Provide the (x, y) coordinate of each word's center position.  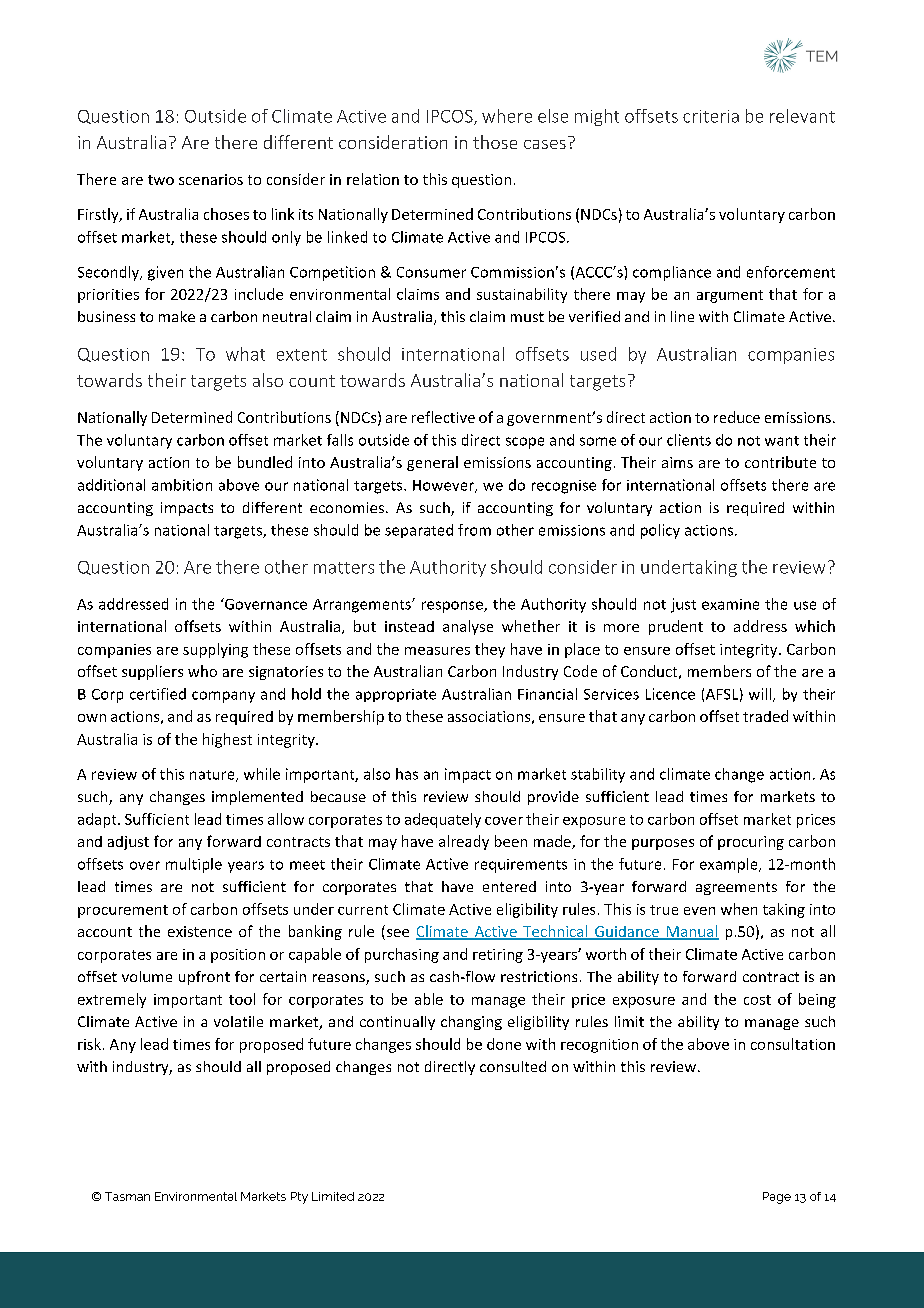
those (495, 142)
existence (200, 931)
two (161, 180)
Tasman (127, 1196)
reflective (443, 417)
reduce (737, 417)
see (396, 934)
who (202, 671)
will (761, 695)
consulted (513, 1066)
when (739, 909)
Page (777, 1198)
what (245, 354)
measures (437, 651)
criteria (711, 116)
